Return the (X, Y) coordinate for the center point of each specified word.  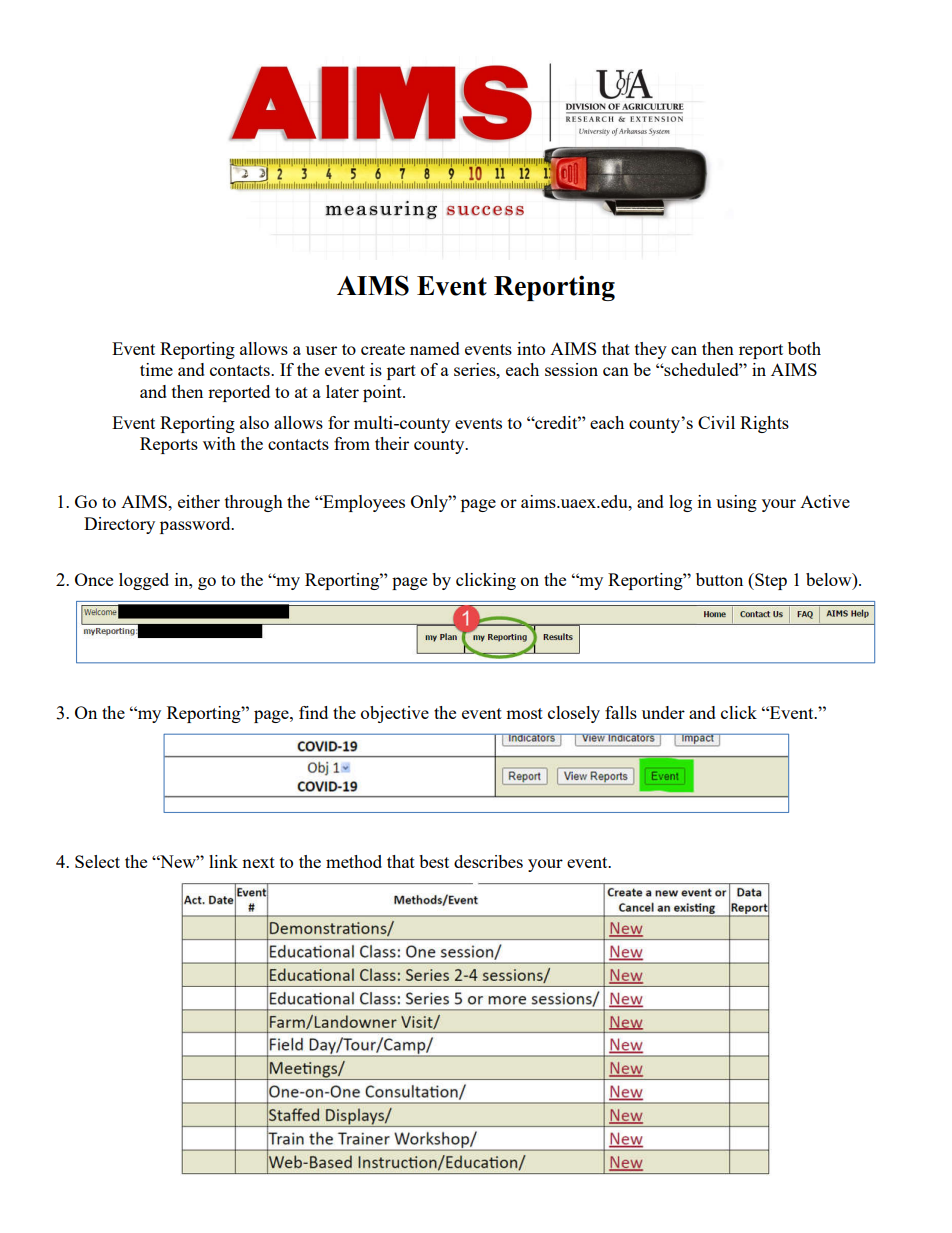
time (156, 369)
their (392, 443)
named (435, 348)
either (199, 501)
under (663, 712)
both (804, 348)
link (223, 861)
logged (144, 581)
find (313, 712)
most (524, 713)
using (736, 503)
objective (395, 714)
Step (770, 581)
